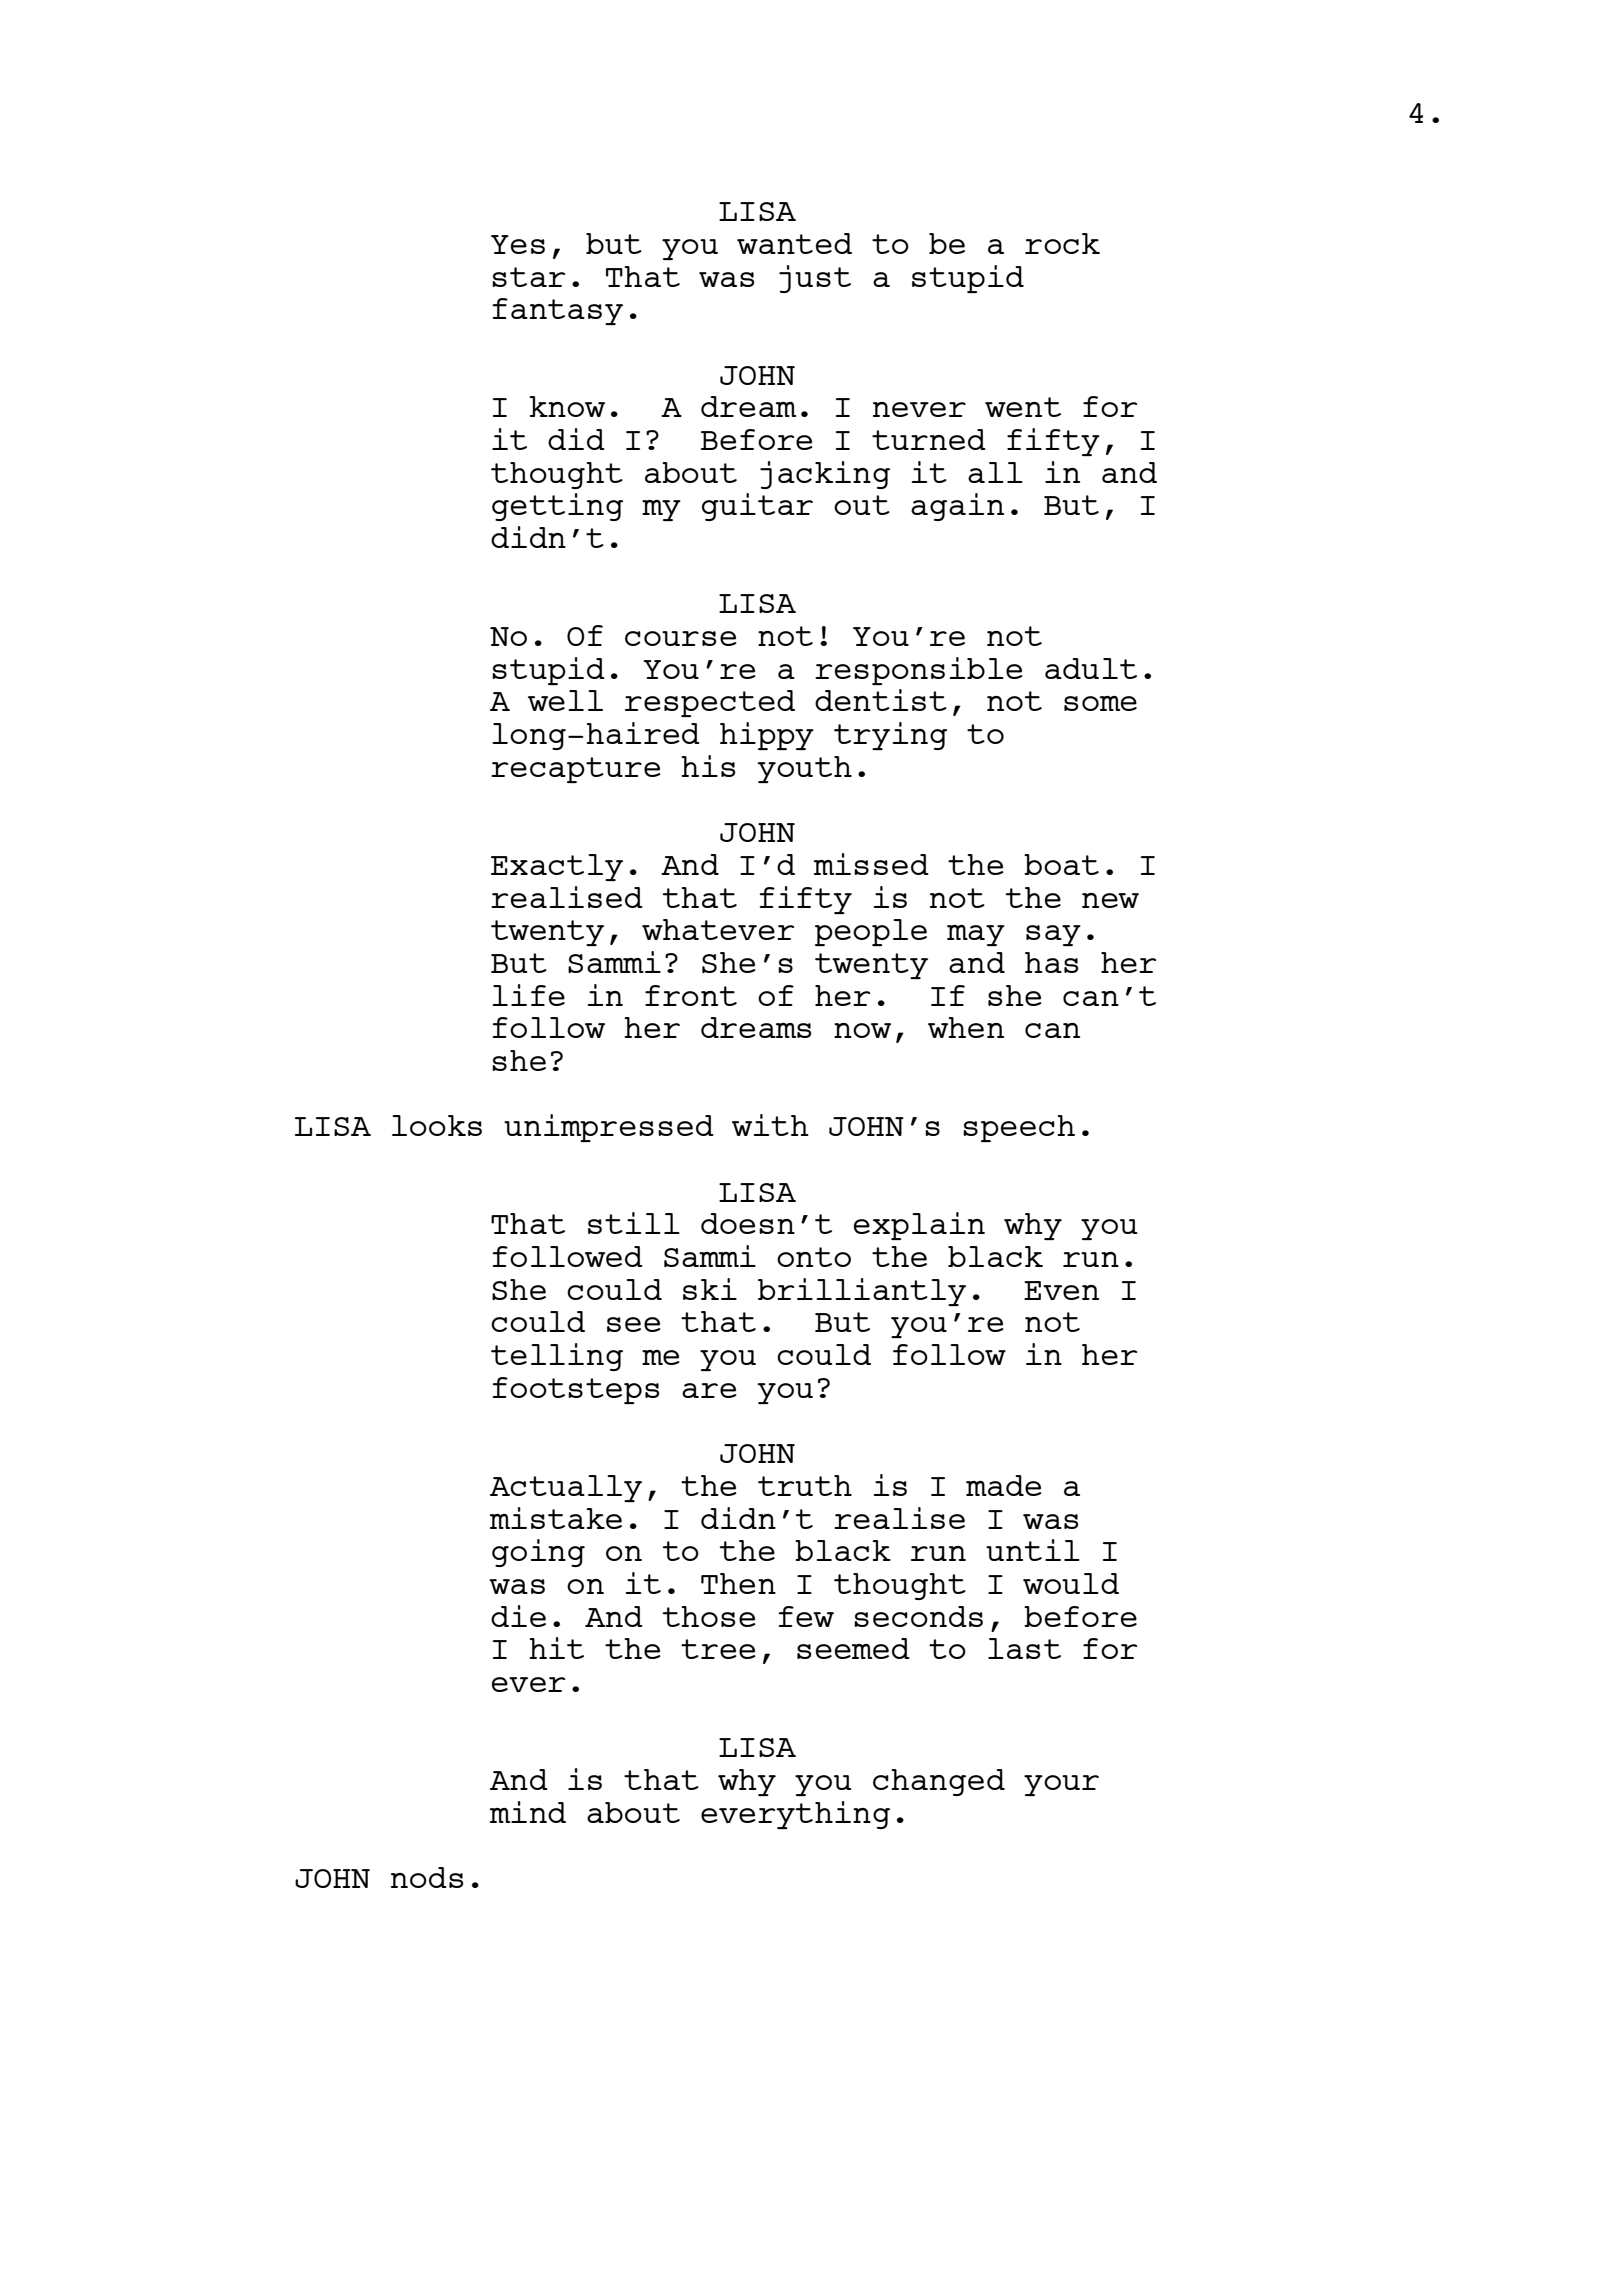 This document has width=1621, height=2293. Describe the element at coordinates (528, 1812) in the document. I see `mind` at that location.
